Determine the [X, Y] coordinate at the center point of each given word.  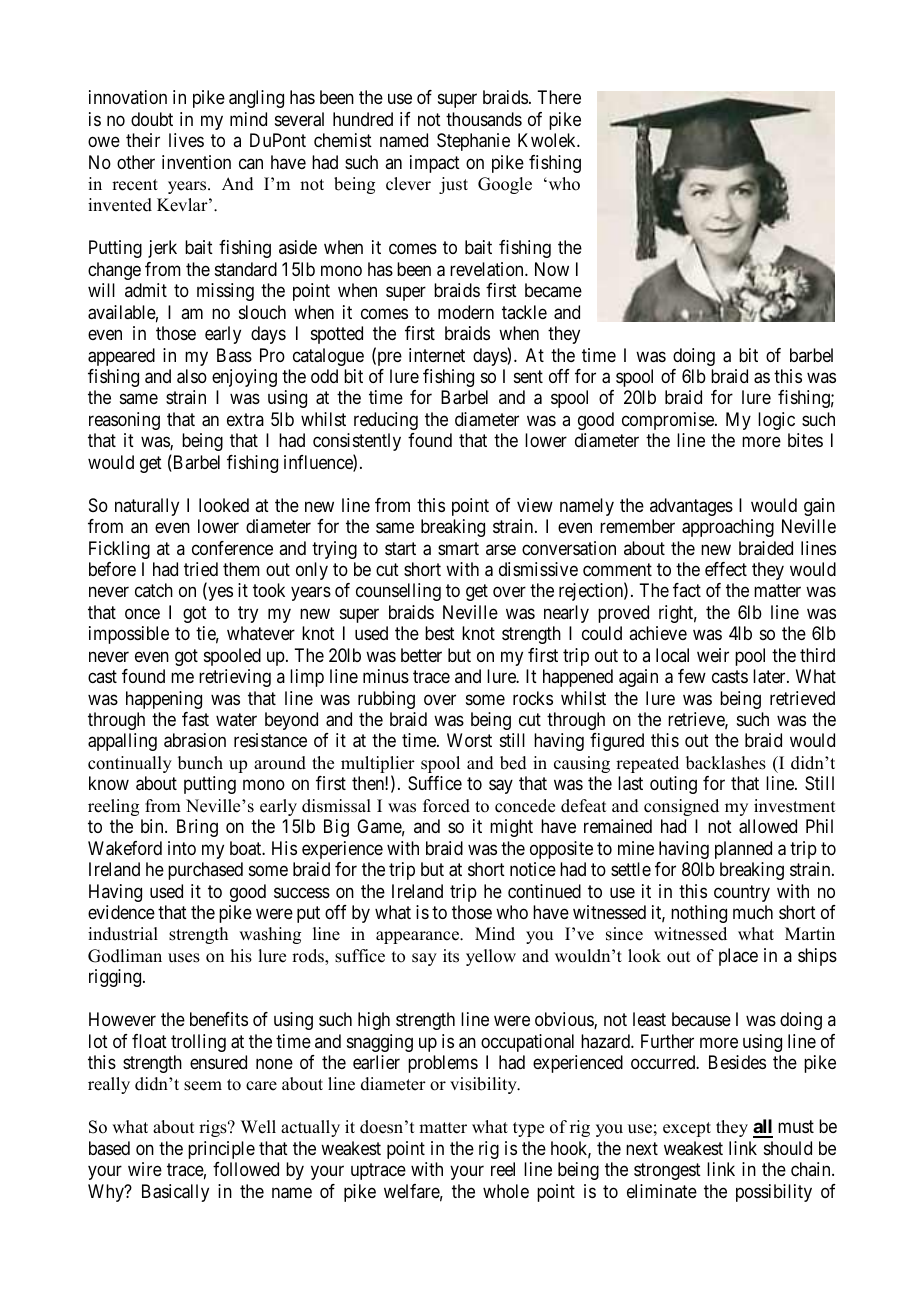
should [788, 1148]
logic [776, 421]
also [192, 376]
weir [713, 655]
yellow [491, 957]
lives [186, 140]
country [742, 893]
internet [437, 355]
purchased [205, 871]
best [440, 633]
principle [221, 1150]
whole [506, 1191]
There [559, 97]
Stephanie [473, 142]
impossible [129, 635]
